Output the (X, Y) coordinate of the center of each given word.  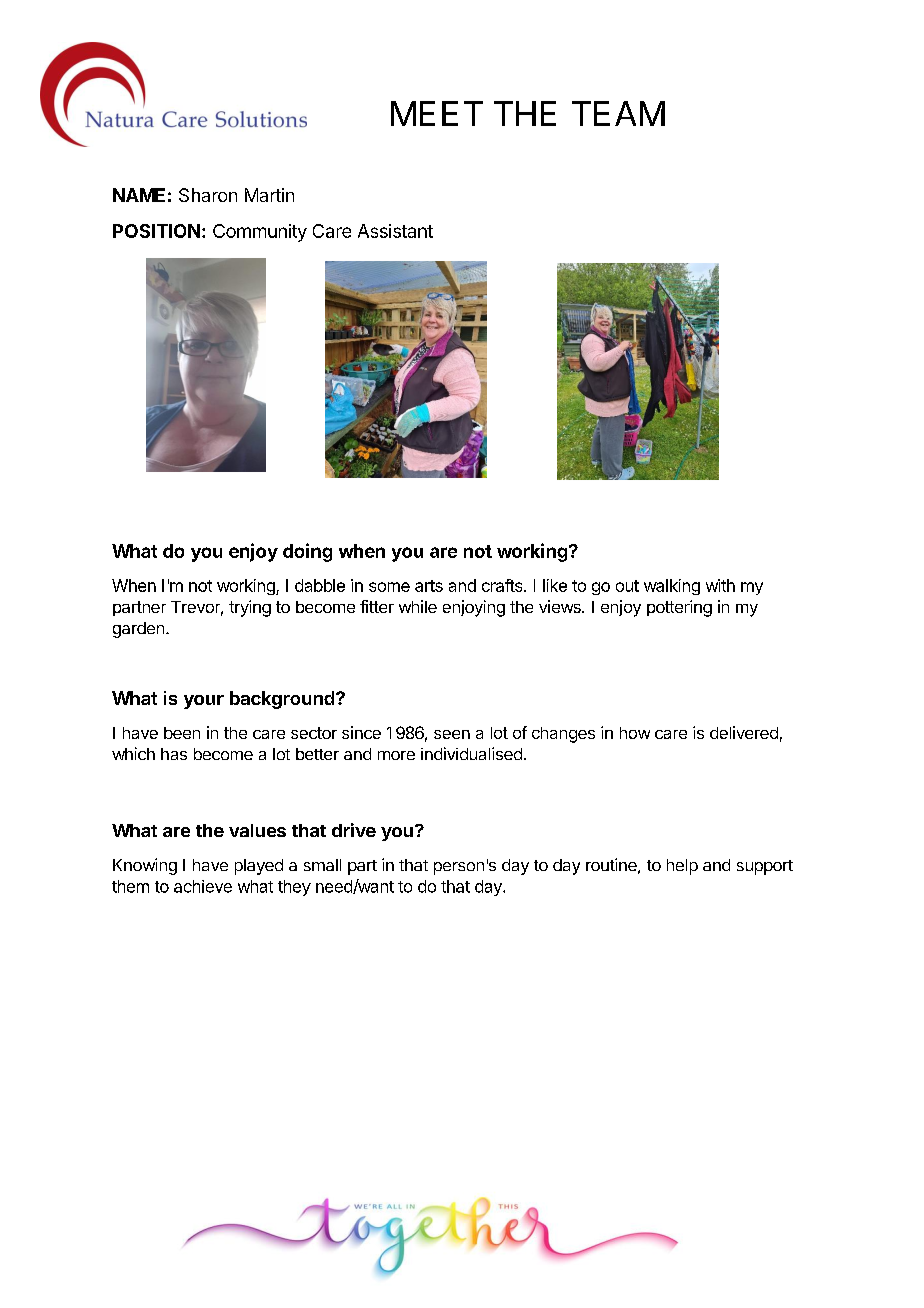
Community (260, 233)
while (418, 606)
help (682, 867)
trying (250, 608)
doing (307, 552)
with (720, 585)
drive (354, 830)
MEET (437, 113)
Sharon (208, 195)
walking (672, 587)
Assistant (395, 231)
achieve (203, 886)
